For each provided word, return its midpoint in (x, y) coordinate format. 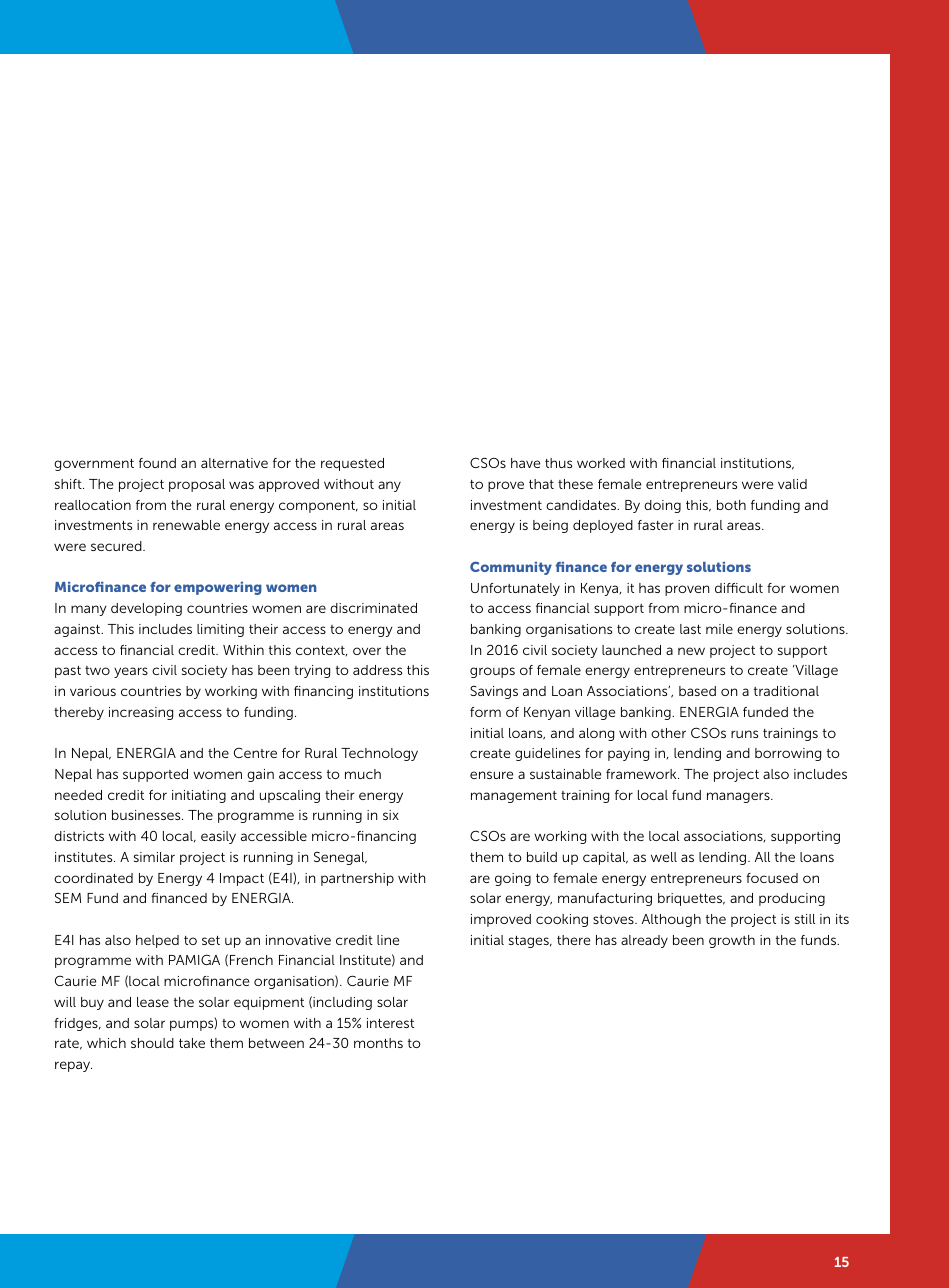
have (525, 463)
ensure (491, 775)
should (152, 1043)
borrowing (788, 754)
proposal (197, 485)
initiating (199, 796)
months (378, 1043)
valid (792, 484)
